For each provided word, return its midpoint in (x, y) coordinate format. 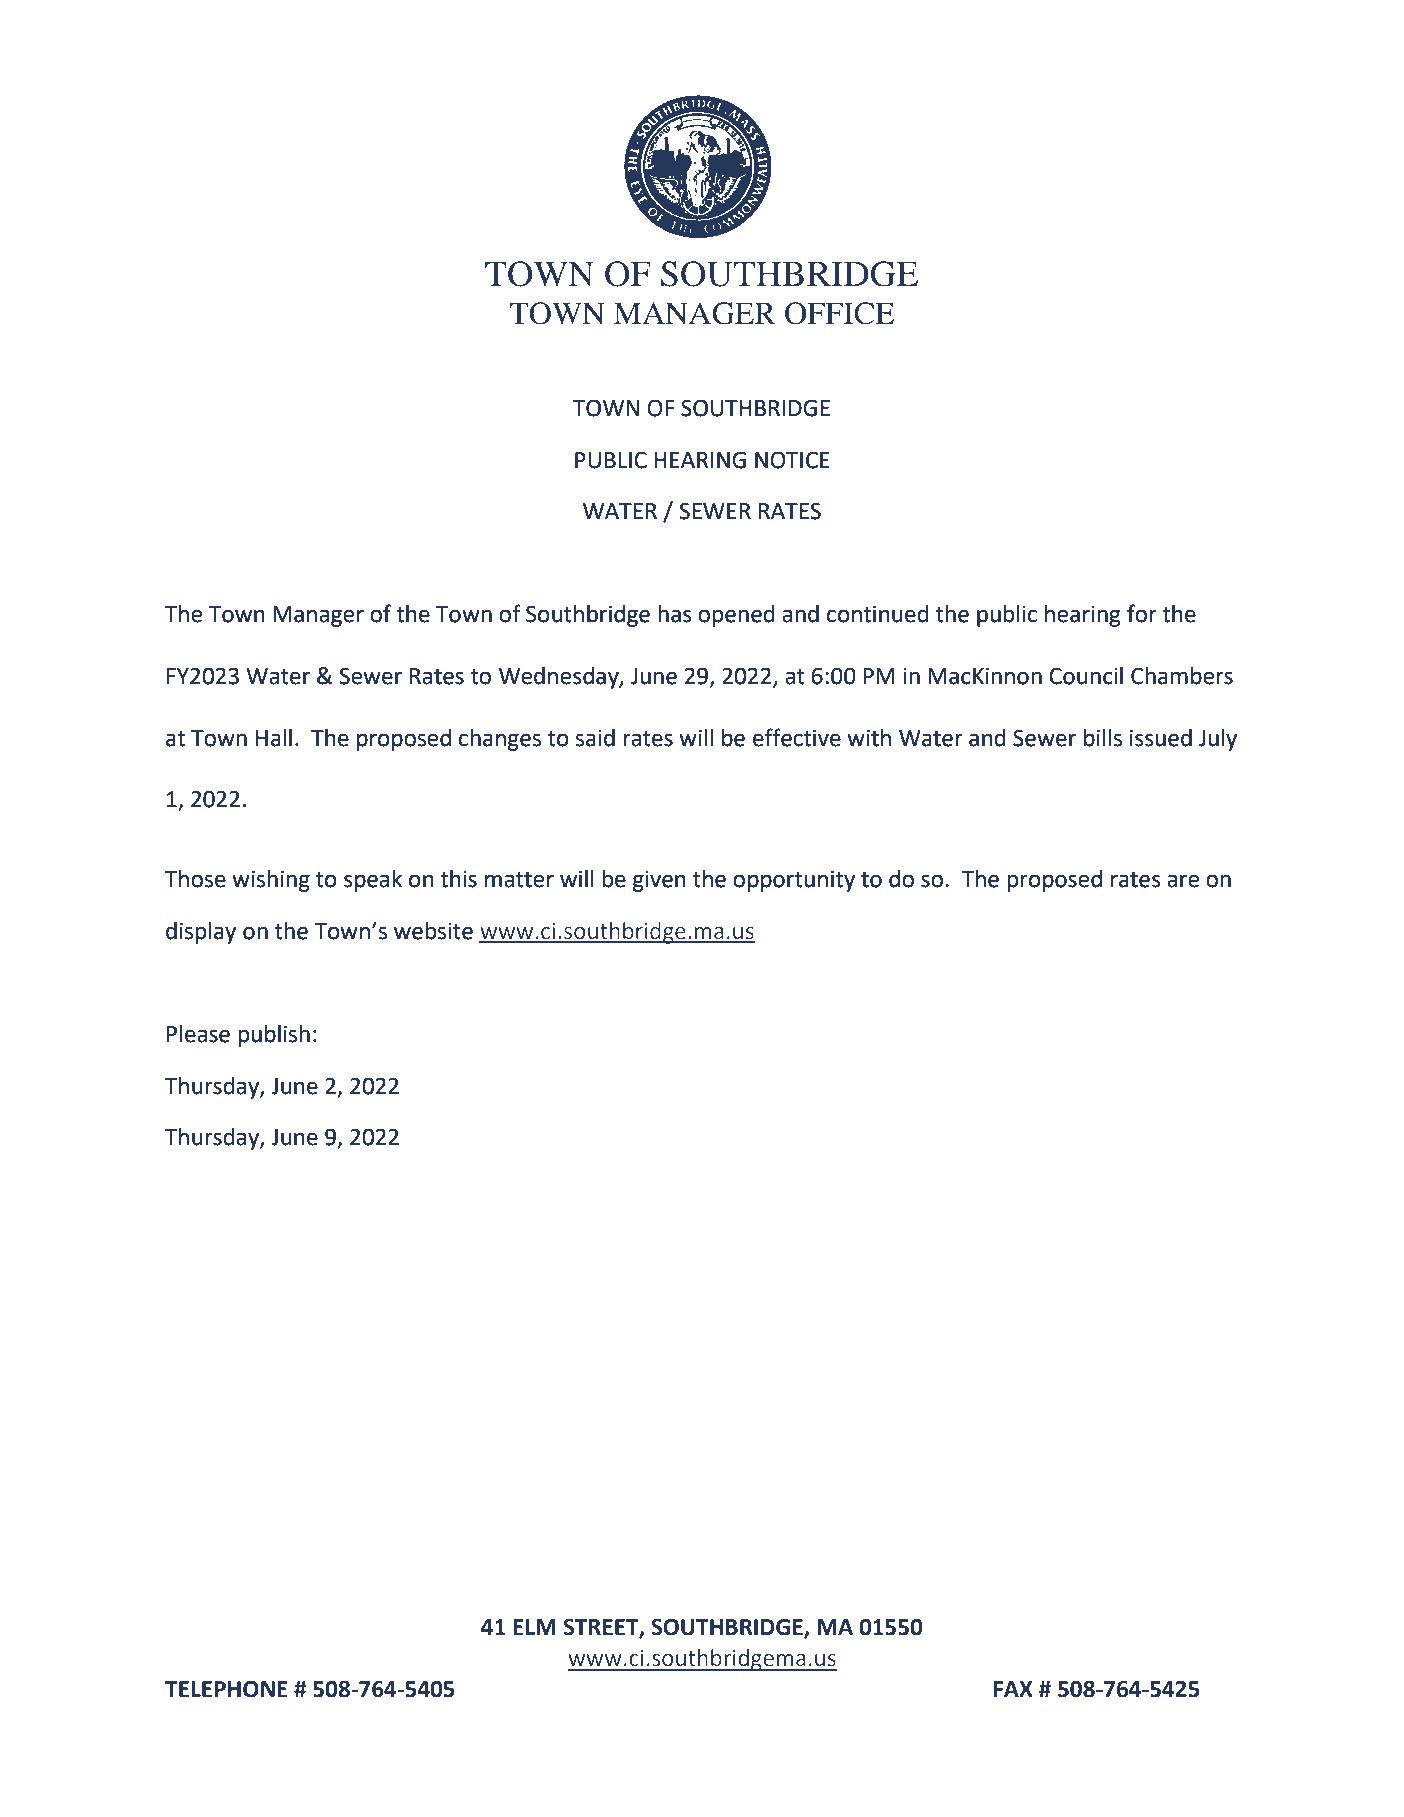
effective (797, 737)
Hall (274, 738)
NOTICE (792, 460)
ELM (534, 1627)
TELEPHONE (226, 1689)
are (1183, 881)
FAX (1013, 1689)
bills (1103, 738)
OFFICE (839, 313)
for (1142, 613)
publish (274, 1036)
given (659, 881)
